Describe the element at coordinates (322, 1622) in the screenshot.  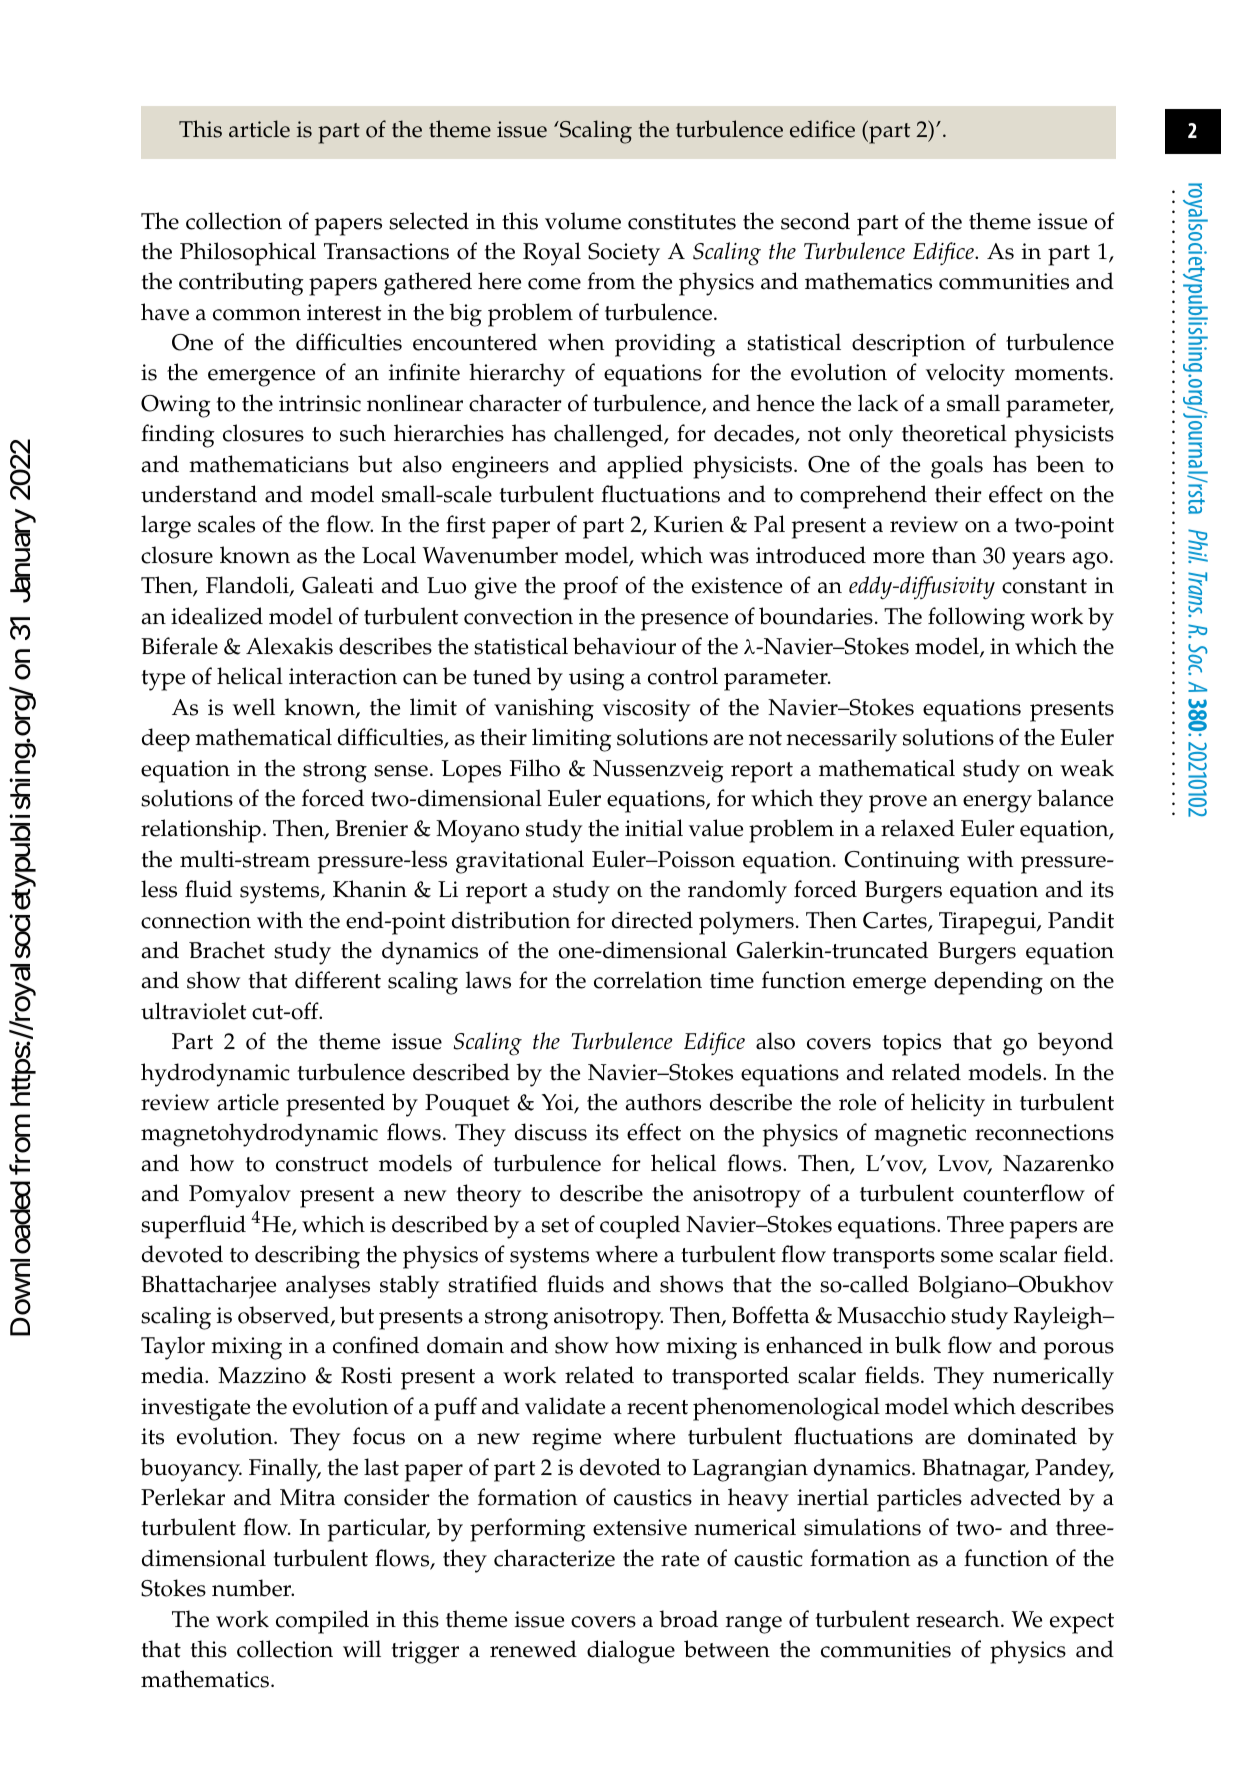
I see `compiled` at that location.
